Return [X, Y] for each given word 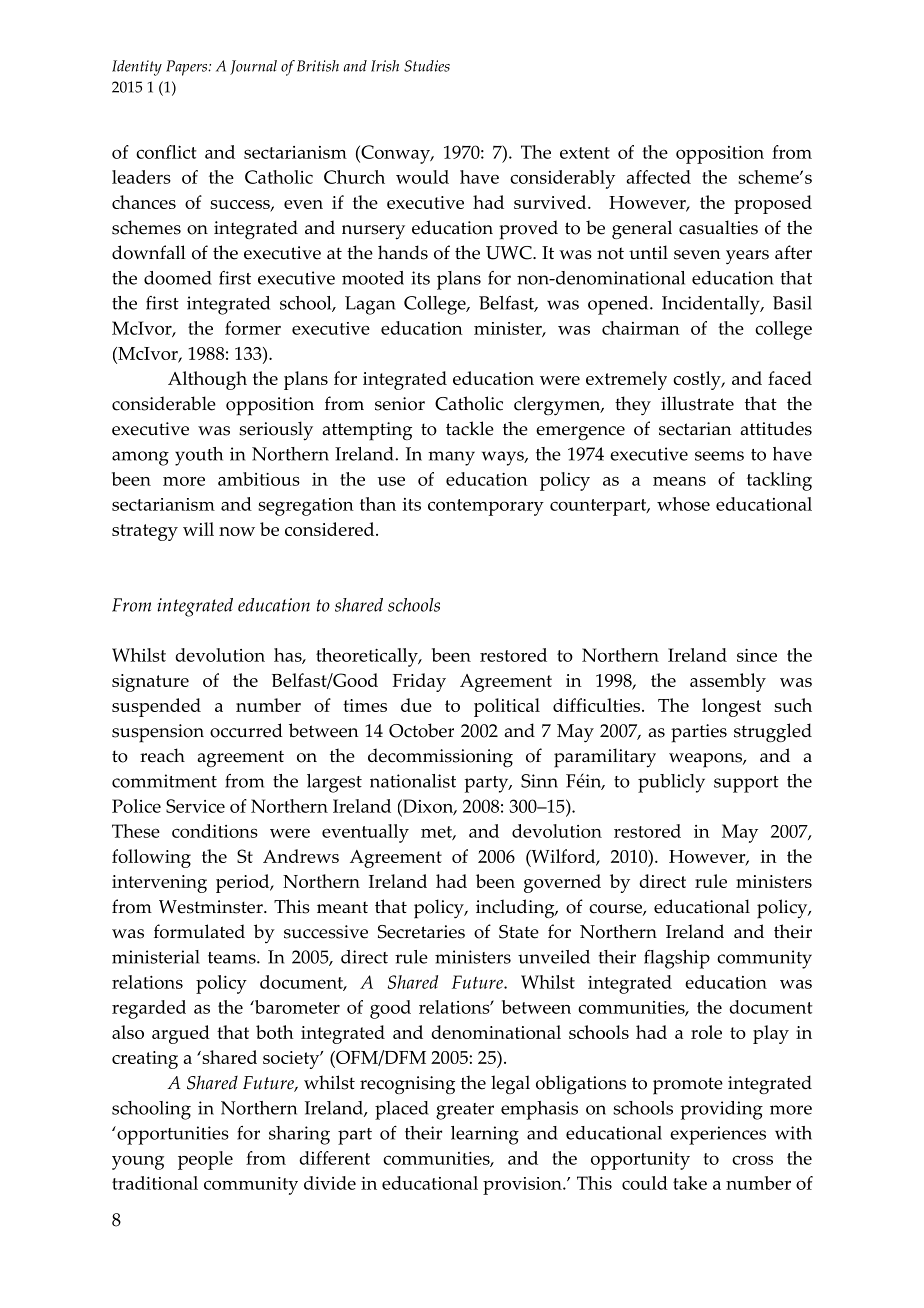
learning [485, 1135]
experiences [718, 1135]
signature [150, 683]
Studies [427, 66]
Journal [253, 67]
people [205, 1160]
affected [658, 177]
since [757, 655]
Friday [419, 682]
